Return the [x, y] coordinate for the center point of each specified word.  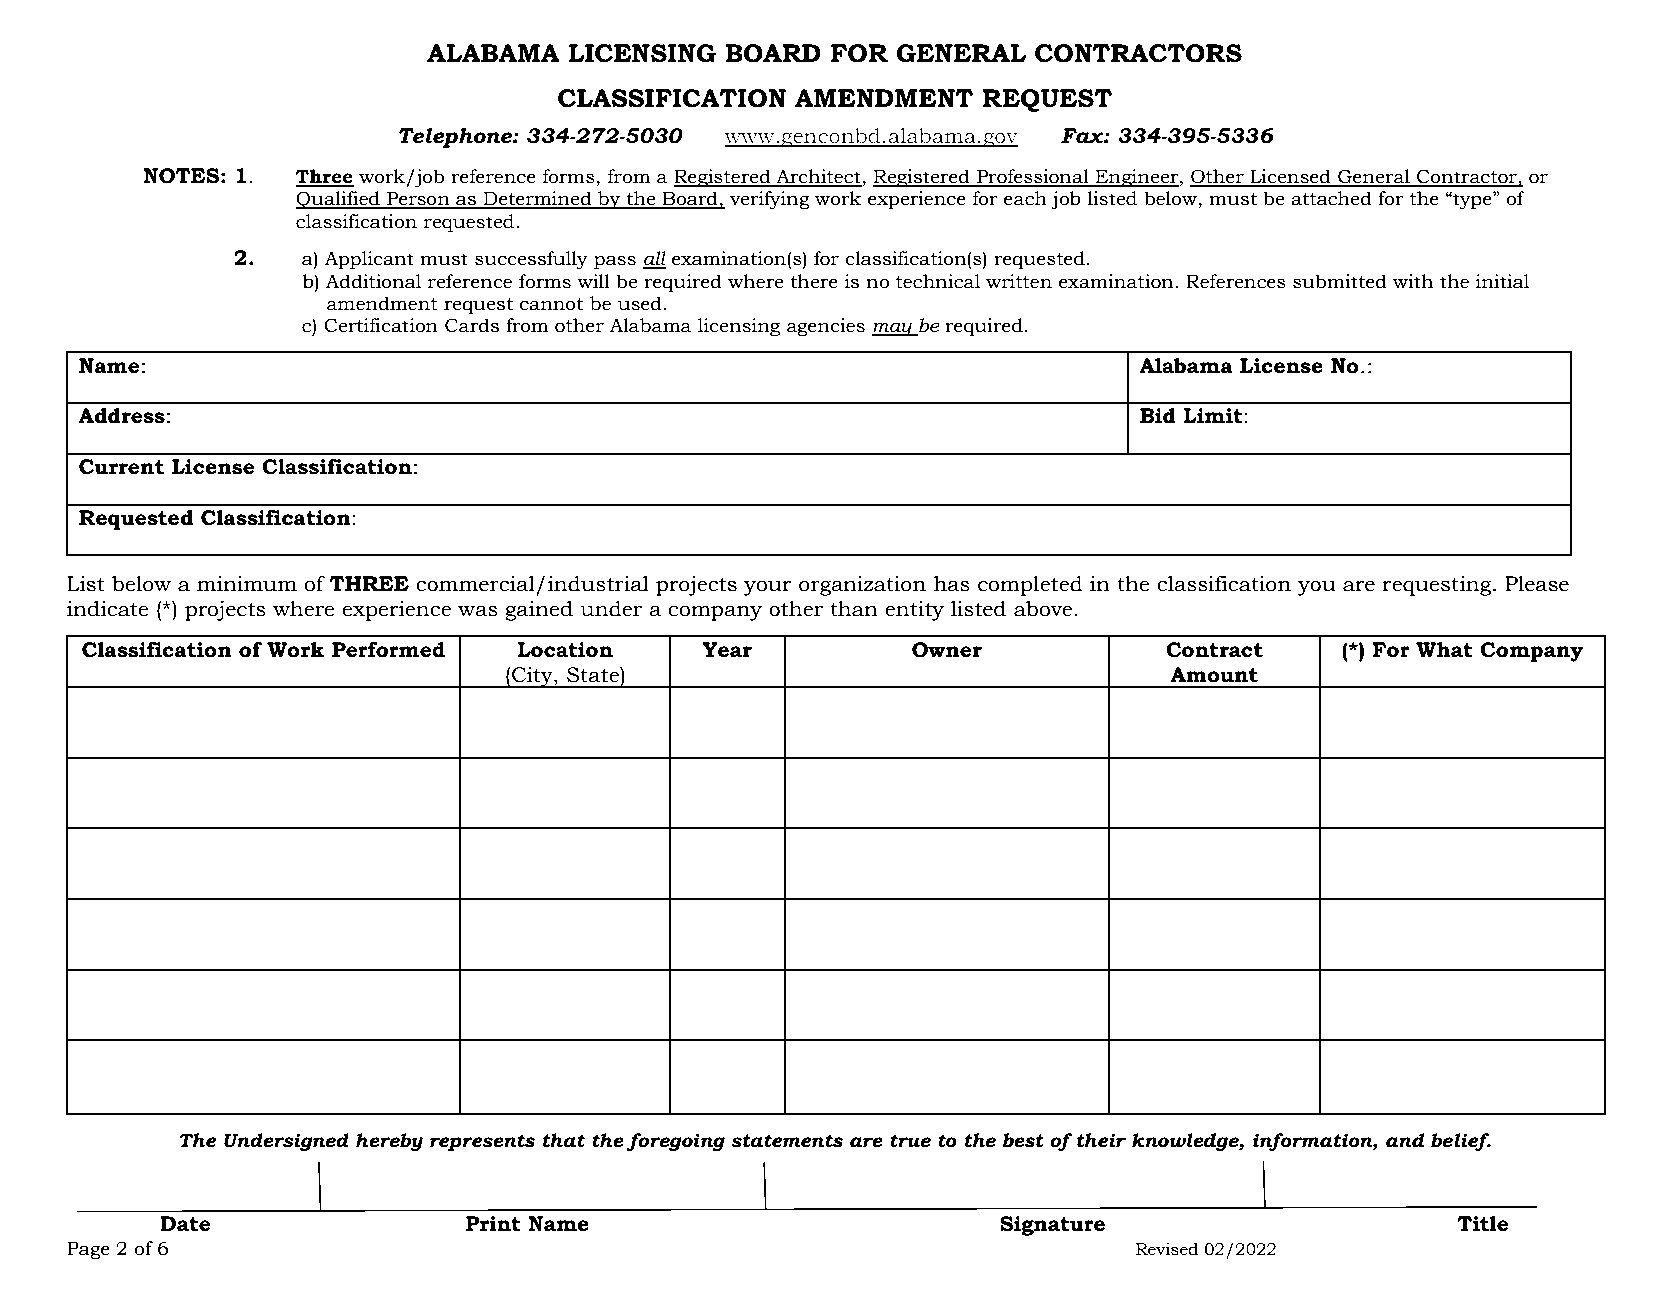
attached [1331, 198]
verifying [770, 200]
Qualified [339, 200]
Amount [1214, 675]
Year [727, 650]
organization [862, 586]
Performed [388, 650]
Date [185, 1224]
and [1405, 1140]
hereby [389, 1142]
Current [121, 467]
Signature [1052, 1226]
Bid [1158, 416]
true [910, 1141]
